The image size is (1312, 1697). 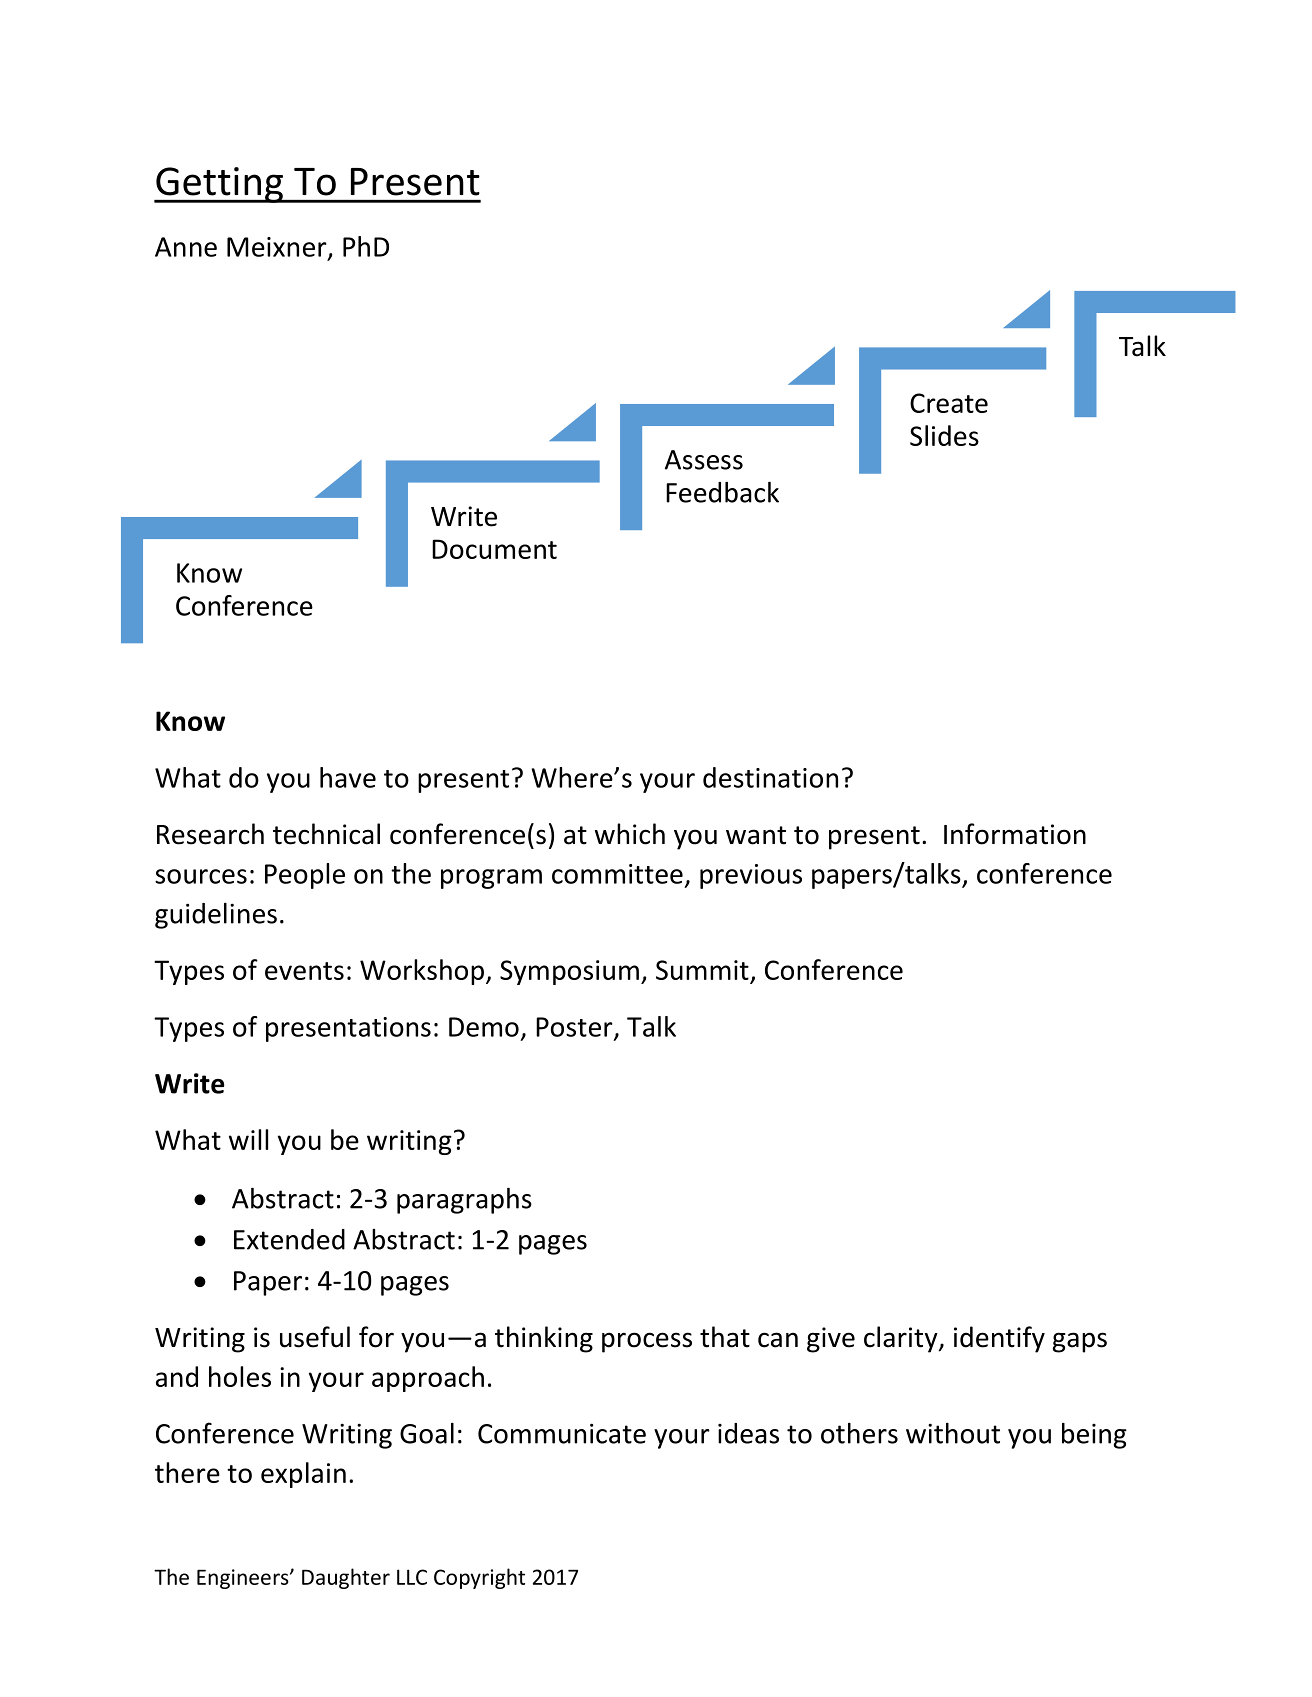 I want to click on committee, so click(x=617, y=874).
